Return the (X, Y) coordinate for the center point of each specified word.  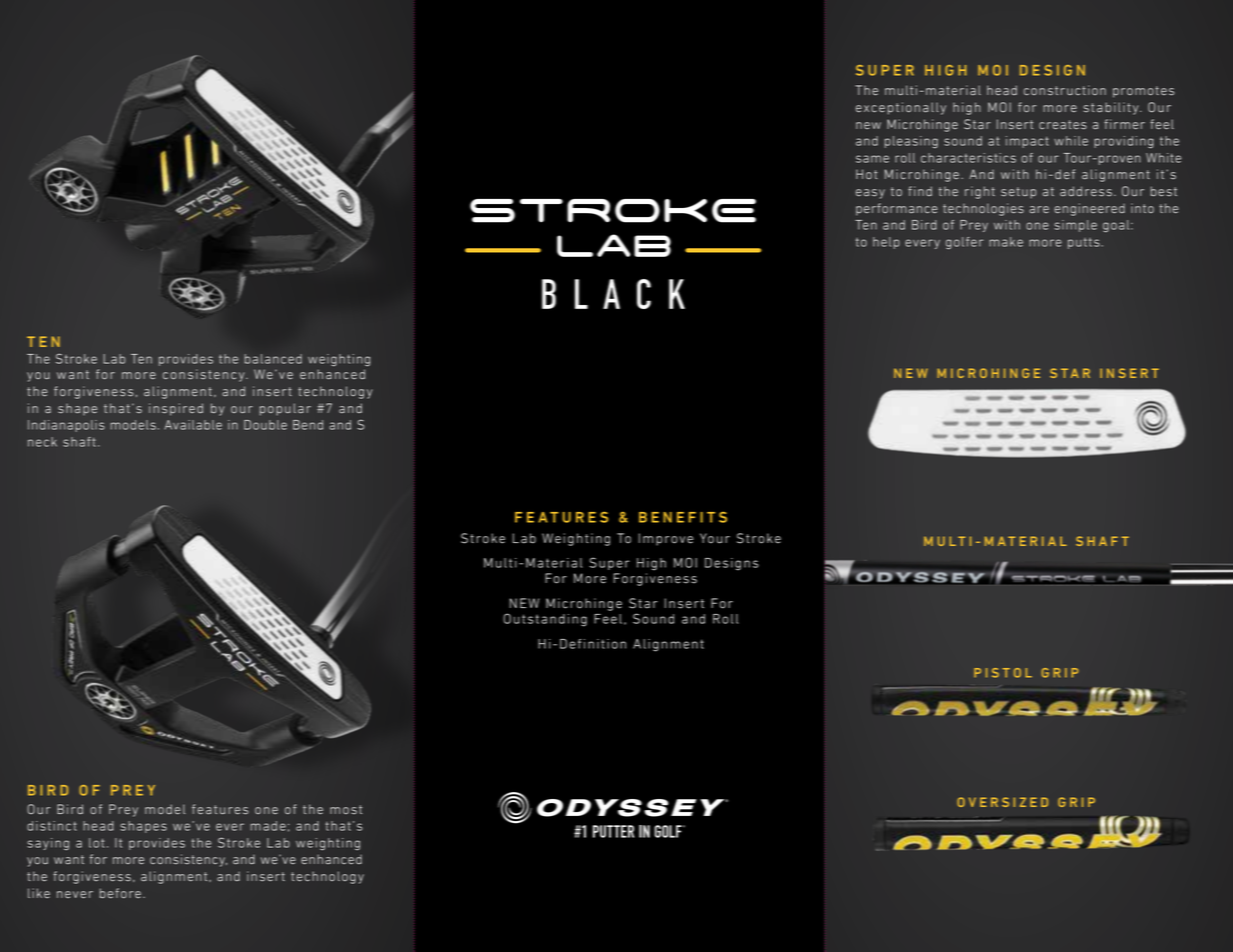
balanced (273, 359)
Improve (666, 539)
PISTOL (1003, 673)
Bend (308, 425)
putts (1085, 243)
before (120, 893)
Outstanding (545, 620)
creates (1063, 125)
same (872, 159)
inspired (176, 409)
